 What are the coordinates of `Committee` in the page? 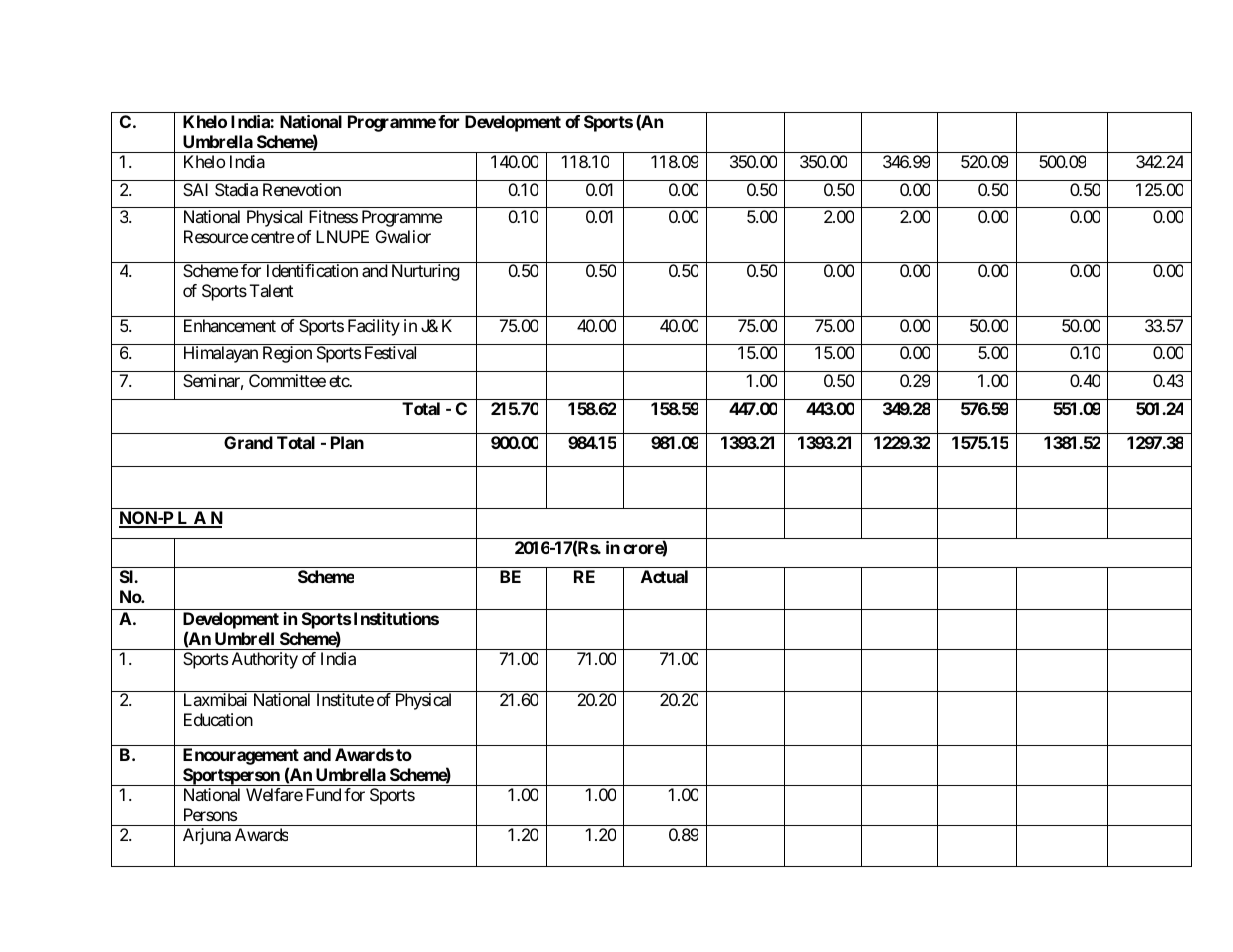 It's located at (287, 380).
